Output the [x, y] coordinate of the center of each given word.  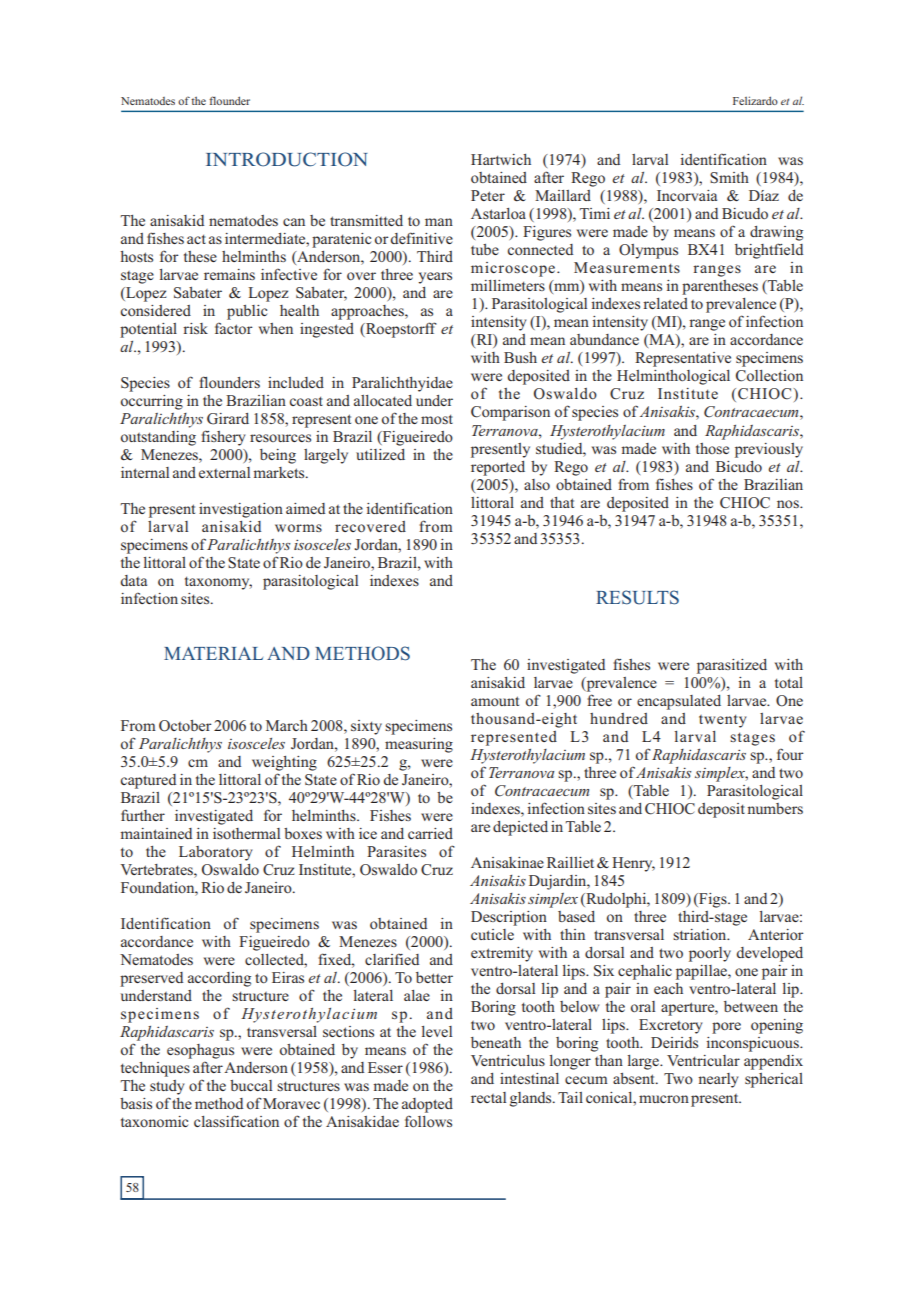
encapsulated [679, 702]
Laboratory [216, 853]
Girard [228, 419]
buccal [251, 1085]
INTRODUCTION [287, 159]
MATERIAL [213, 653]
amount [495, 701]
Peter [488, 195]
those [712, 448]
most [437, 419]
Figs [713, 900]
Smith [729, 178]
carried [430, 833]
